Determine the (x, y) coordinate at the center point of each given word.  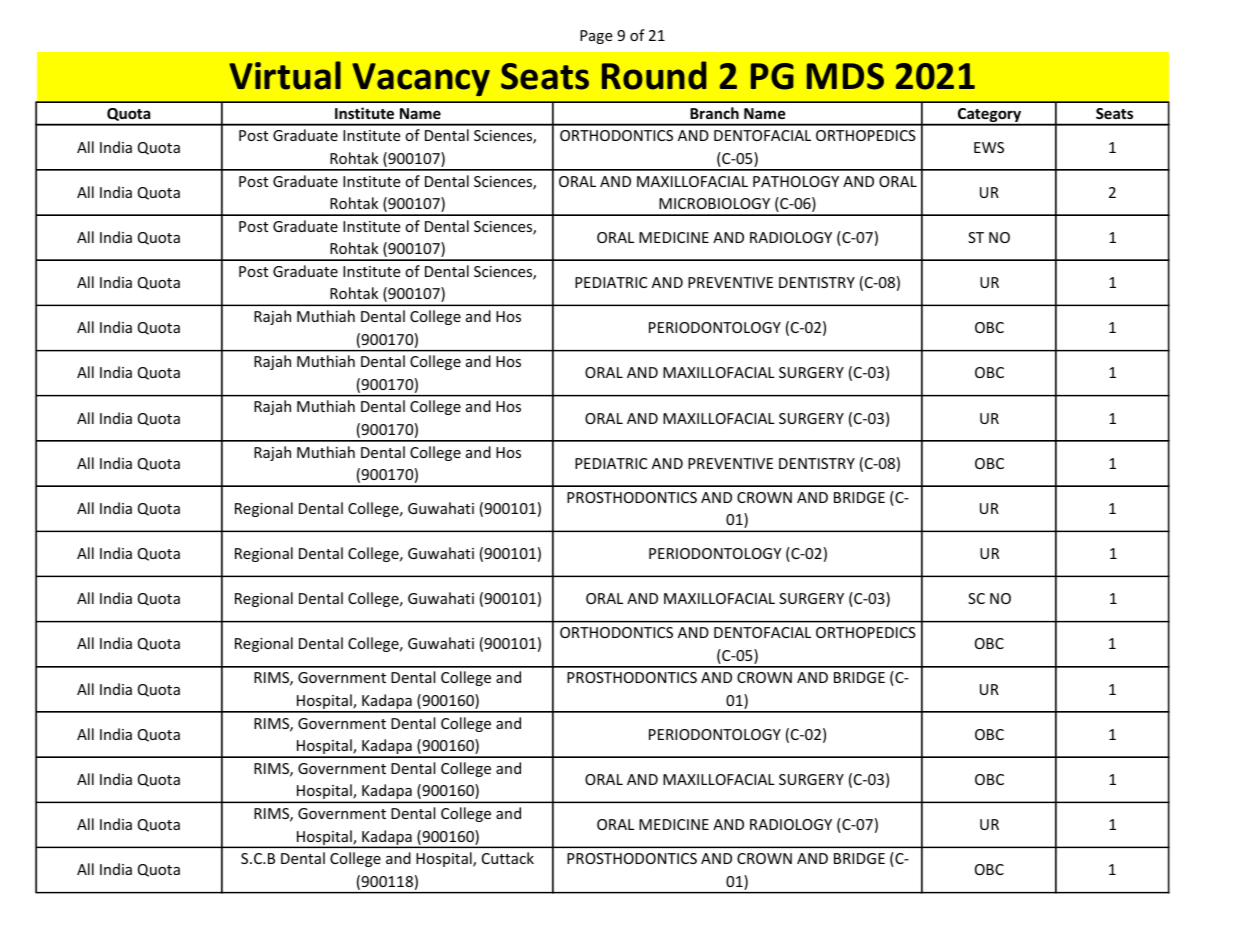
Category (990, 116)
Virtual (285, 75)
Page (596, 37)
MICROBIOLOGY (714, 203)
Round (654, 75)
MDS (845, 76)
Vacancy (421, 79)
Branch (714, 113)
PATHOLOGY (796, 181)
